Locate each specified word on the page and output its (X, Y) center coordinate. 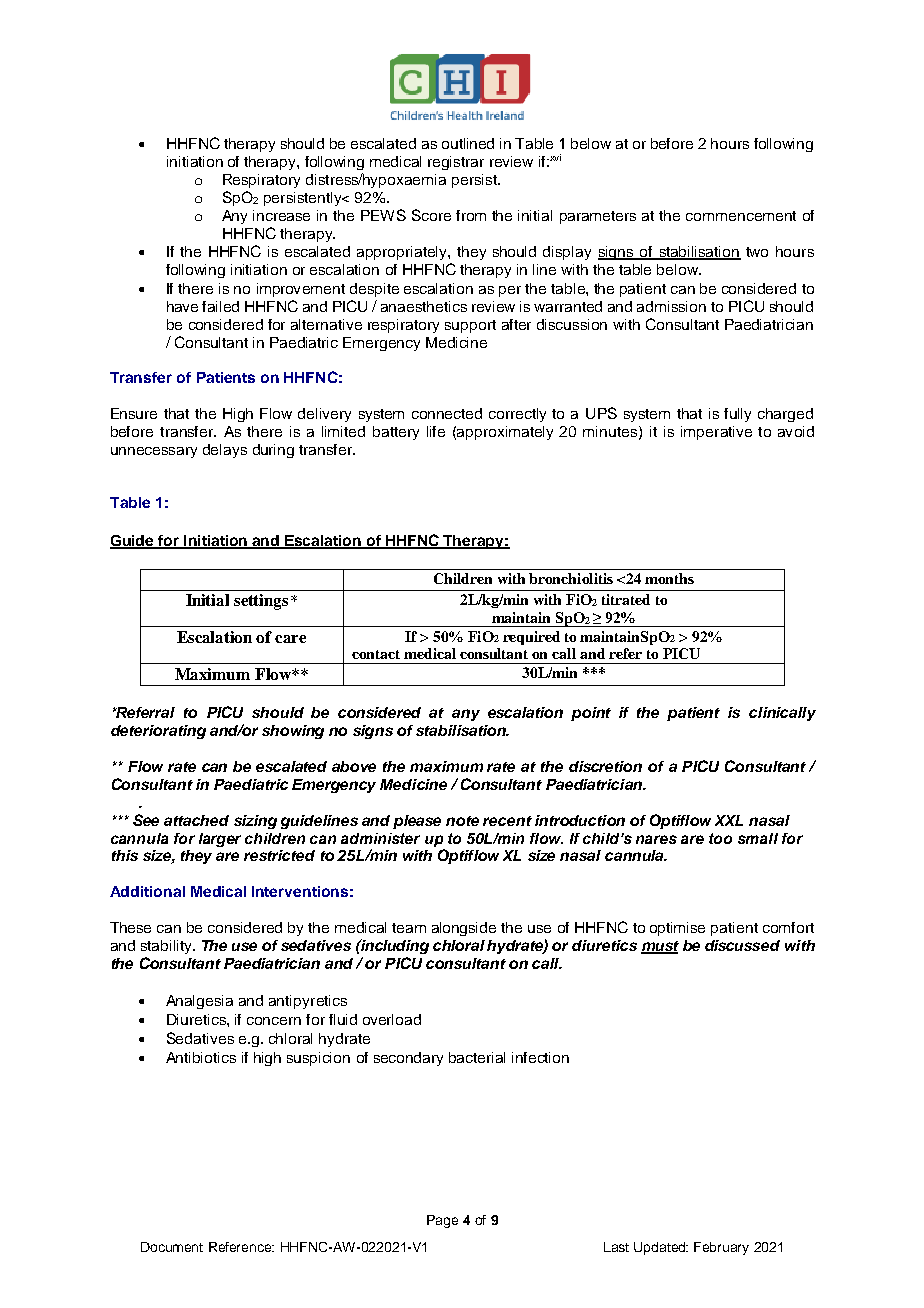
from (471, 215)
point (591, 714)
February (721, 1248)
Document (172, 1247)
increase (281, 215)
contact (376, 654)
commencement (741, 216)
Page (442, 1221)
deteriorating (158, 732)
